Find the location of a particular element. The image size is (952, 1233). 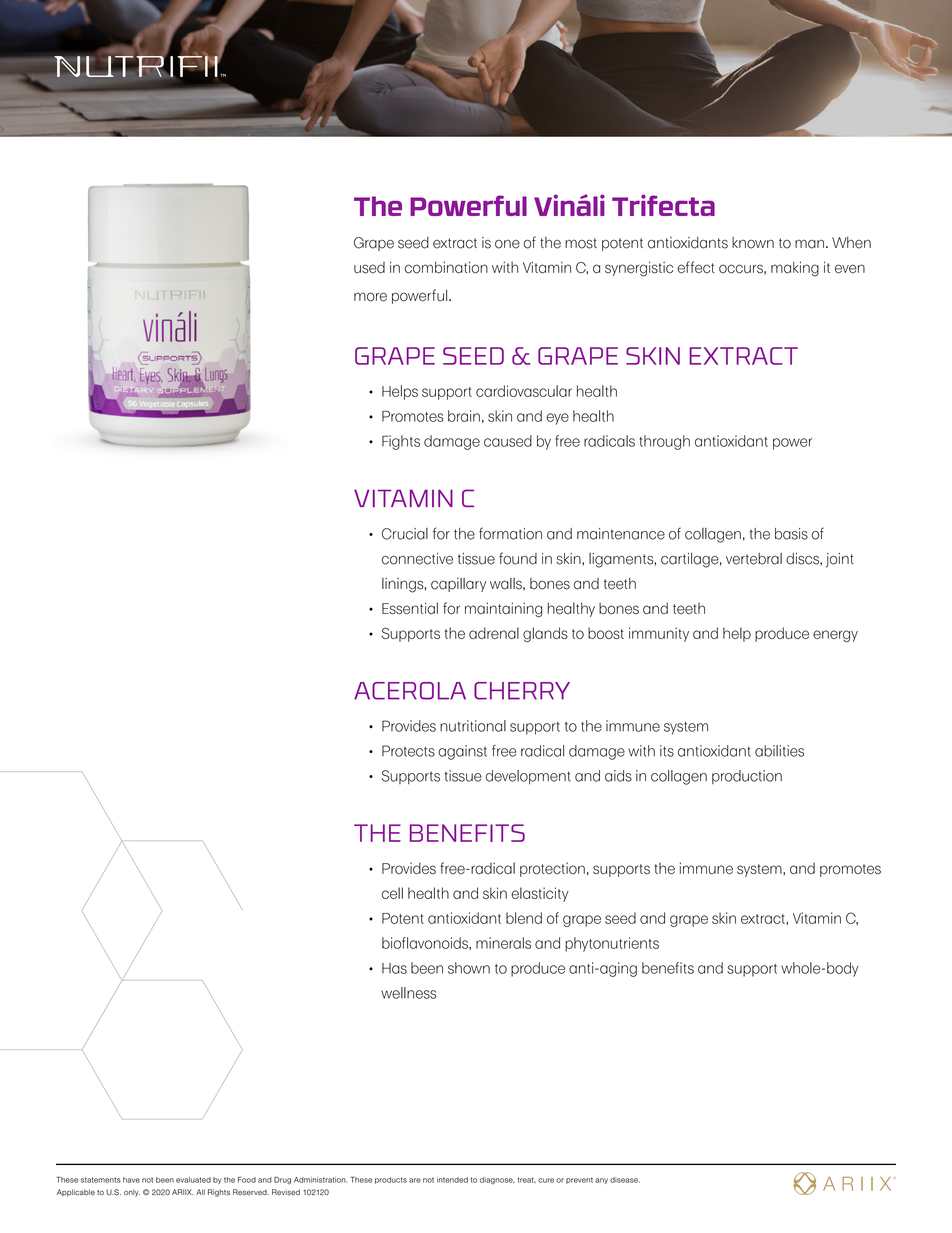

more is located at coordinates (370, 297).
